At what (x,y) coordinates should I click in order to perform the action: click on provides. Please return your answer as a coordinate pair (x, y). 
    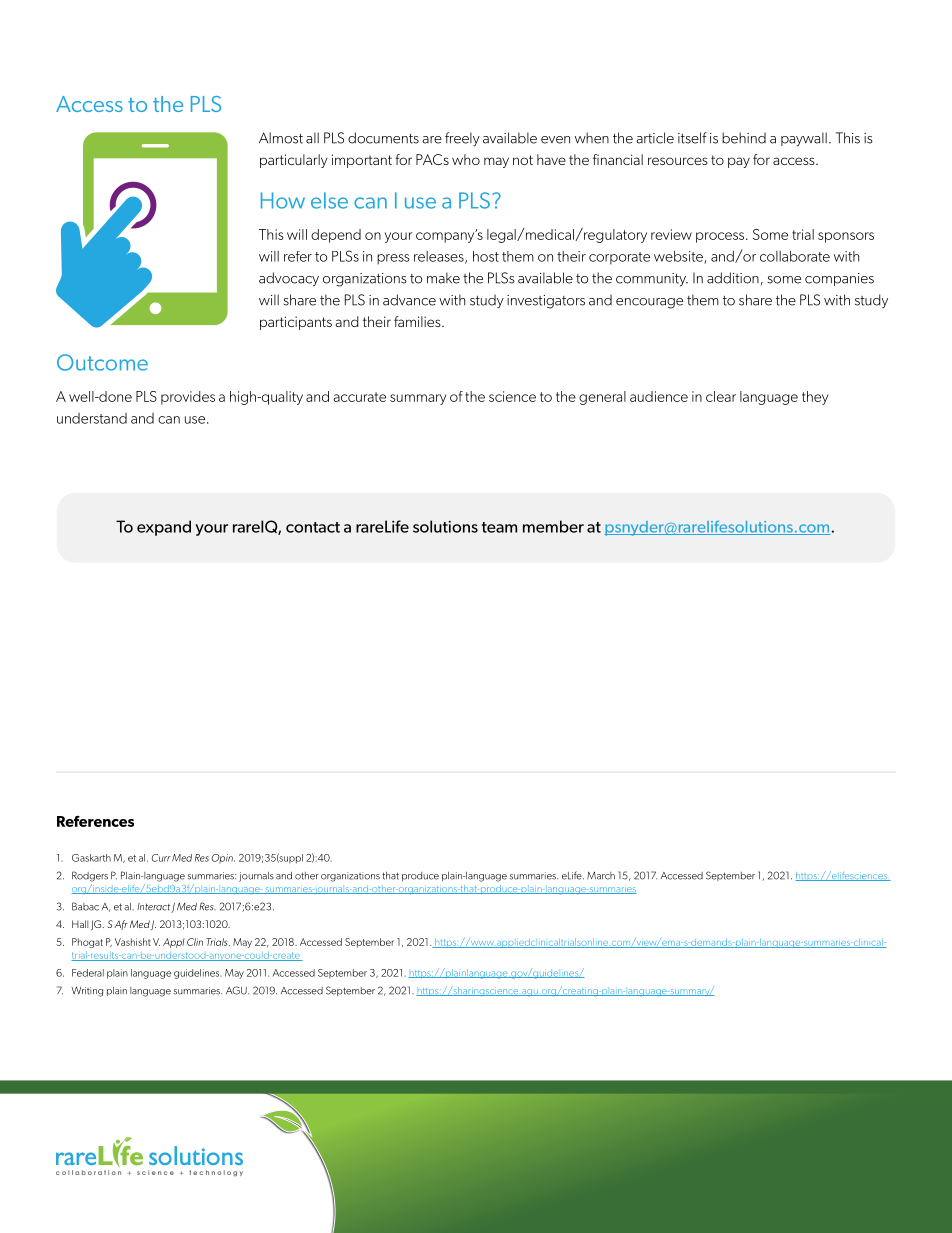
    Looking at the image, I should click on (188, 398).
